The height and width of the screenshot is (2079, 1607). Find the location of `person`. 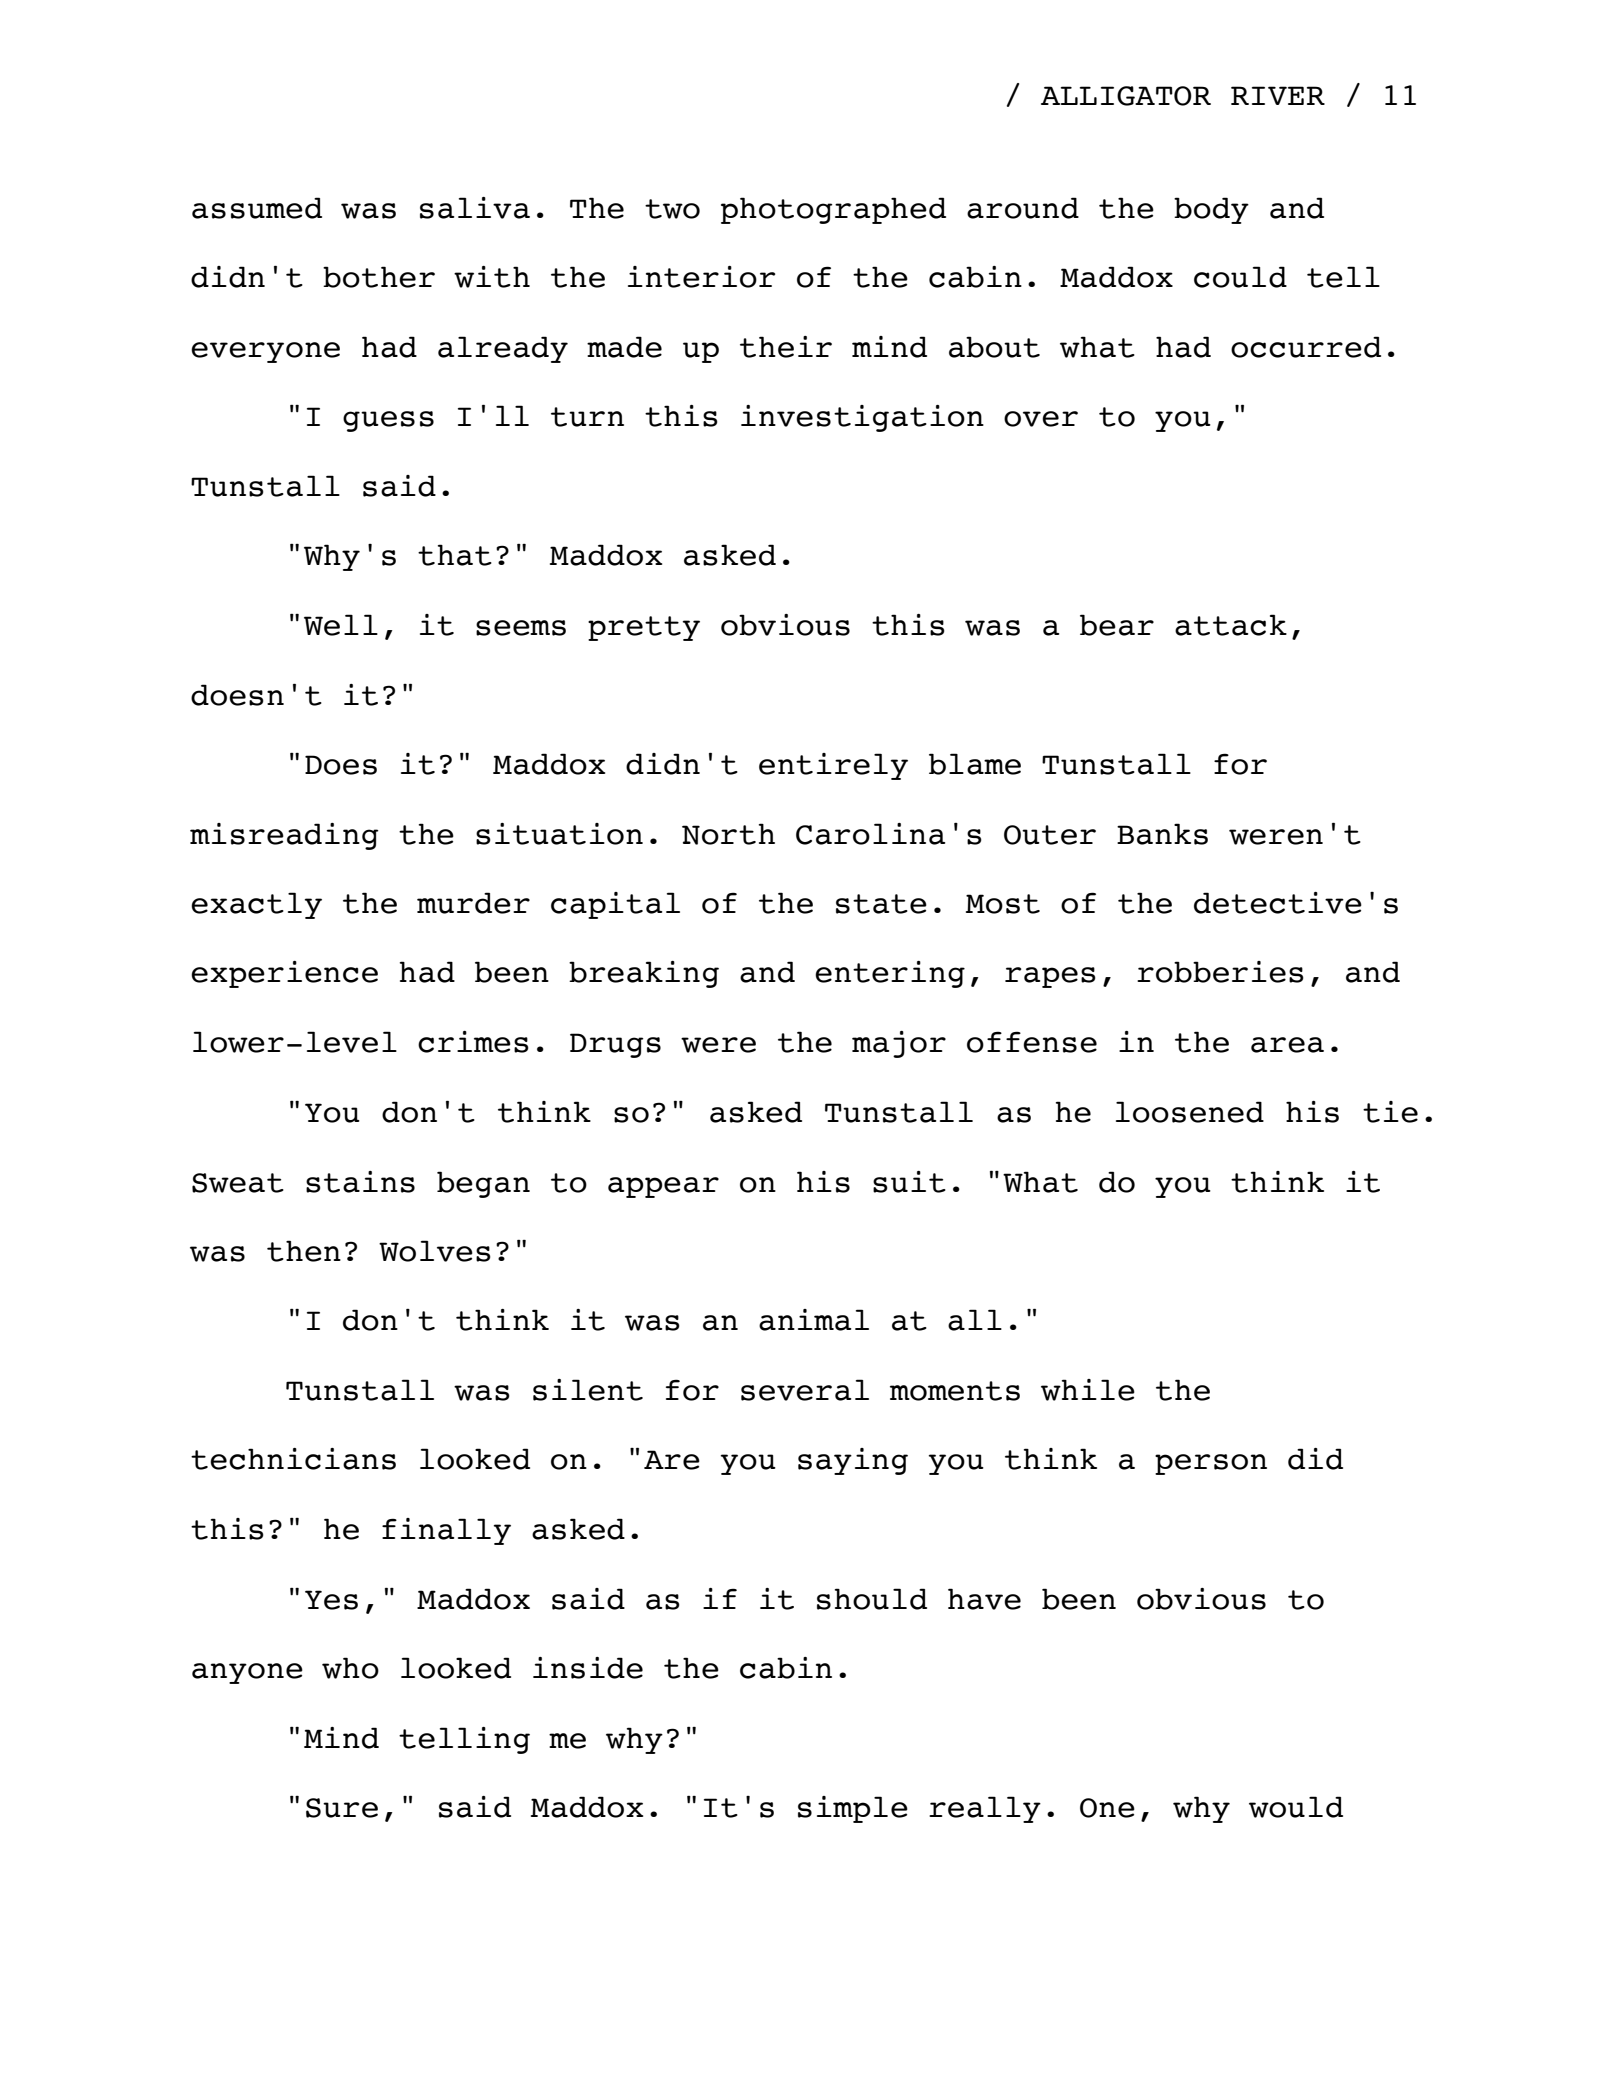

person is located at coordinates (1211, 1464).
